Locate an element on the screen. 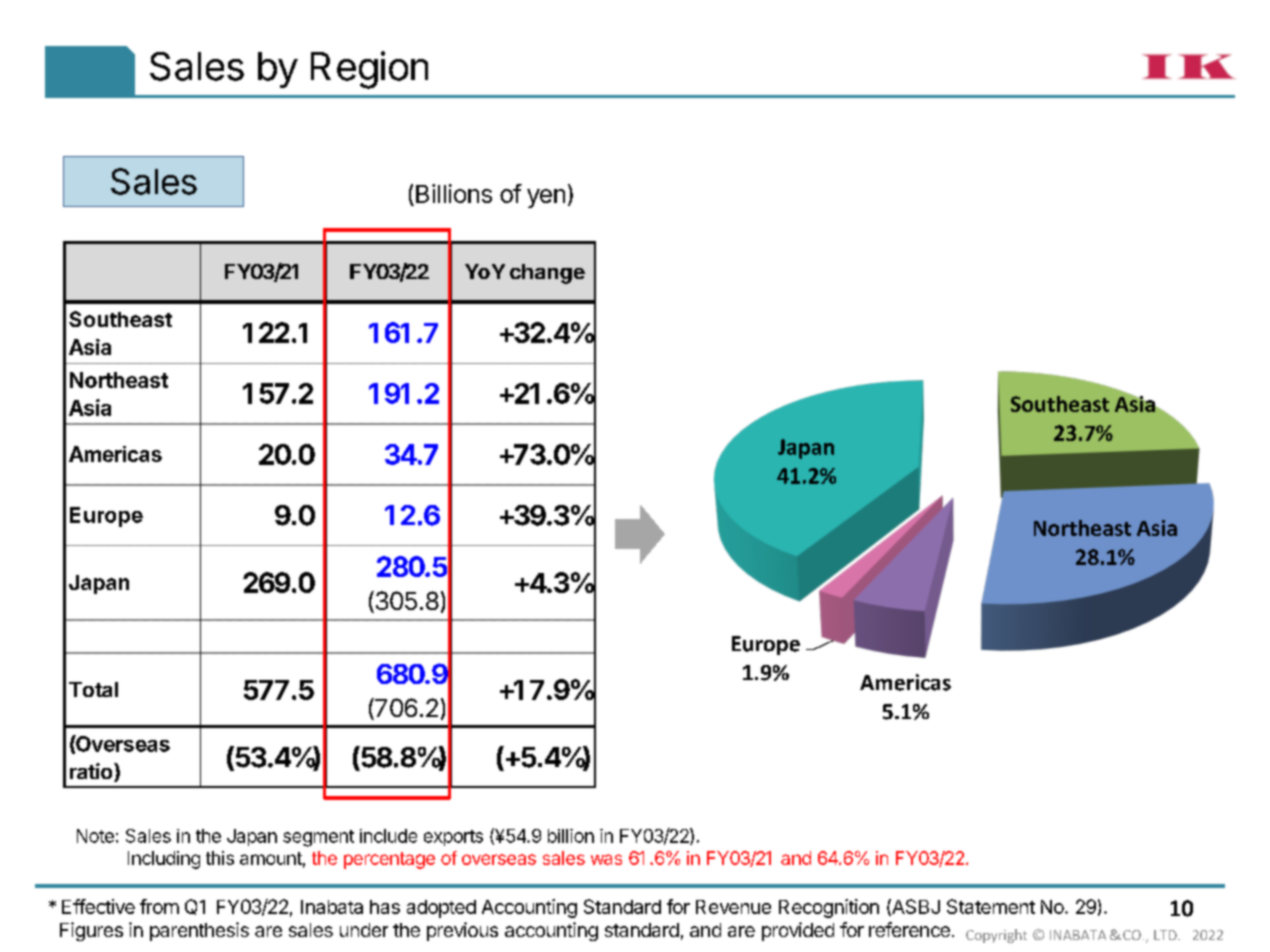 The height and width of the screenshot is (952, 1270). Revenue is located at coordinates (733, 907).
